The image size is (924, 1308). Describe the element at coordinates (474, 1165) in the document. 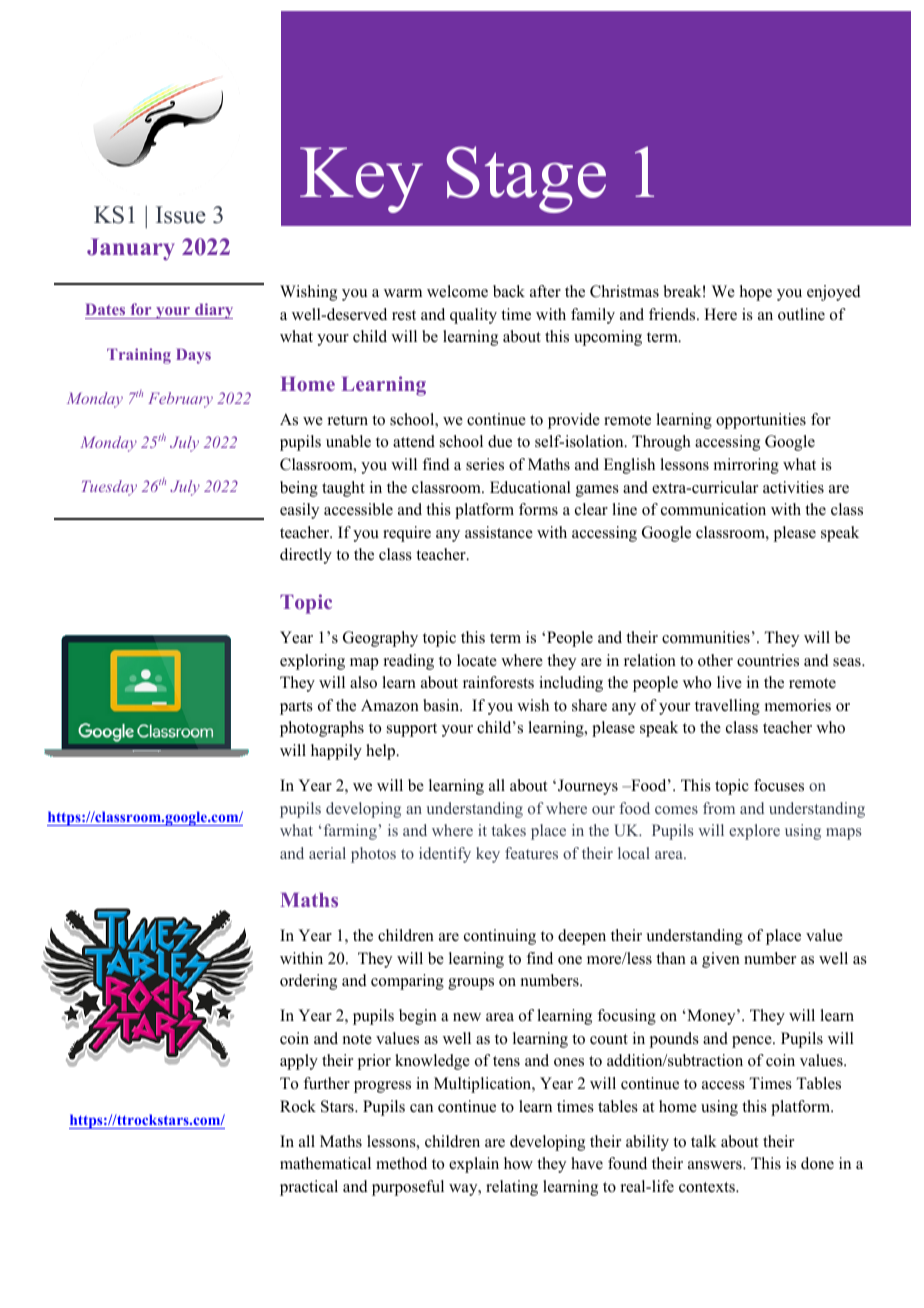

I see `explain` at that location.
